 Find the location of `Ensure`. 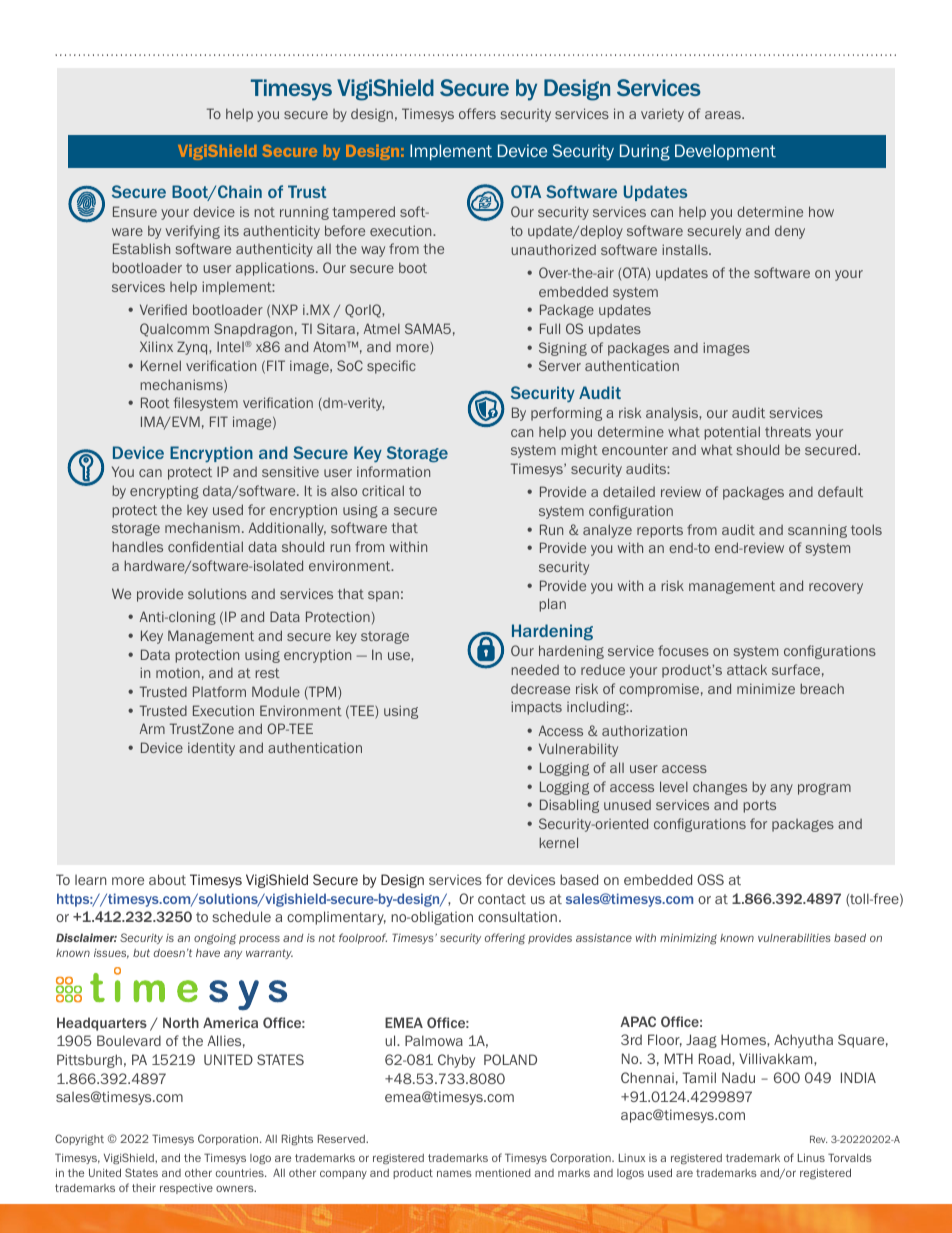

Ensure is located at coordinates (135, 211).
